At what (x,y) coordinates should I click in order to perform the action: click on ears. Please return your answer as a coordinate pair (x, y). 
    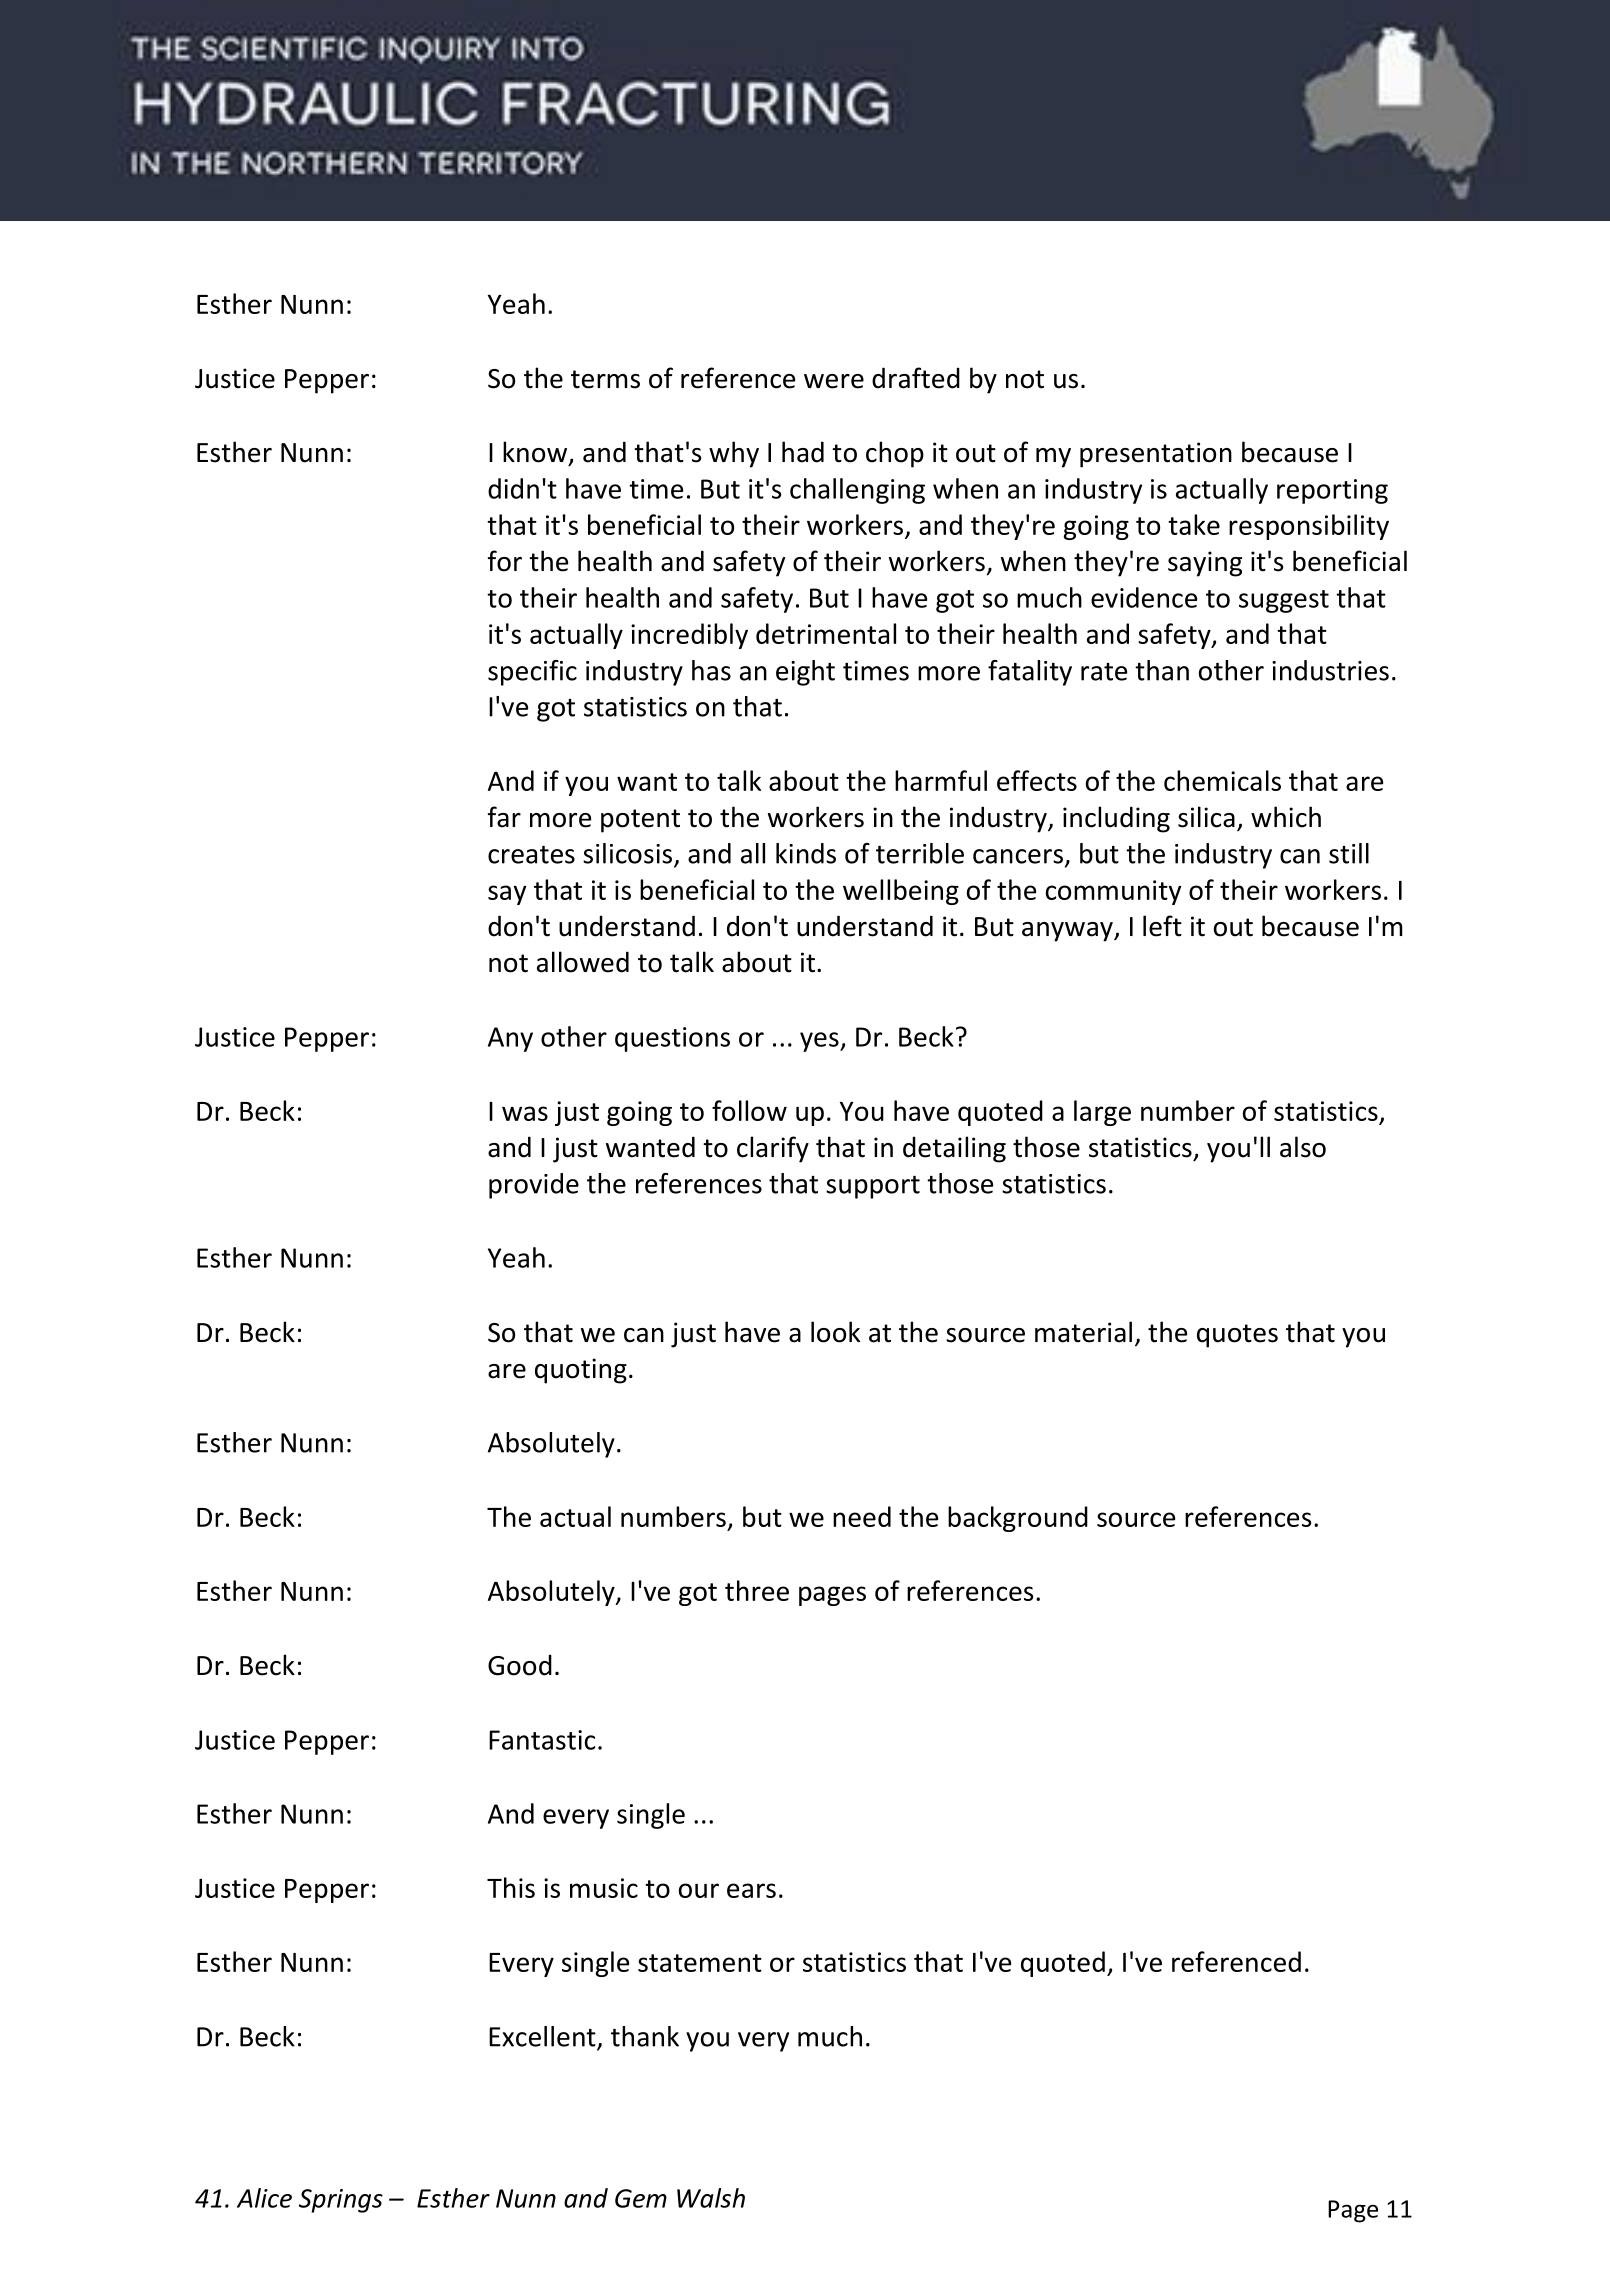
    Looking at the image, I should click on (751, 1890).
